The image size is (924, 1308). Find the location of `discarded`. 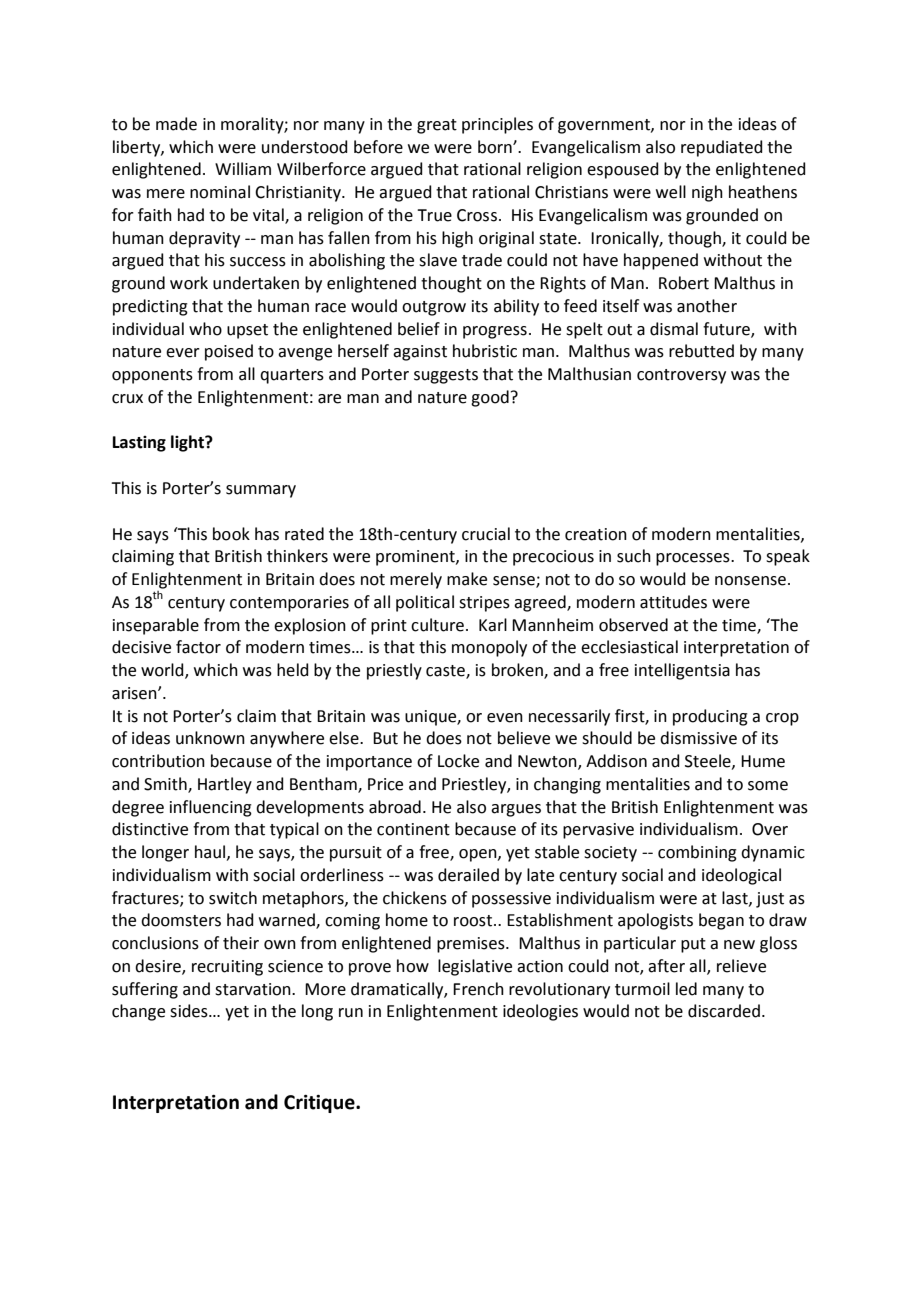

discarded is located at coordinates (724, 1011).
